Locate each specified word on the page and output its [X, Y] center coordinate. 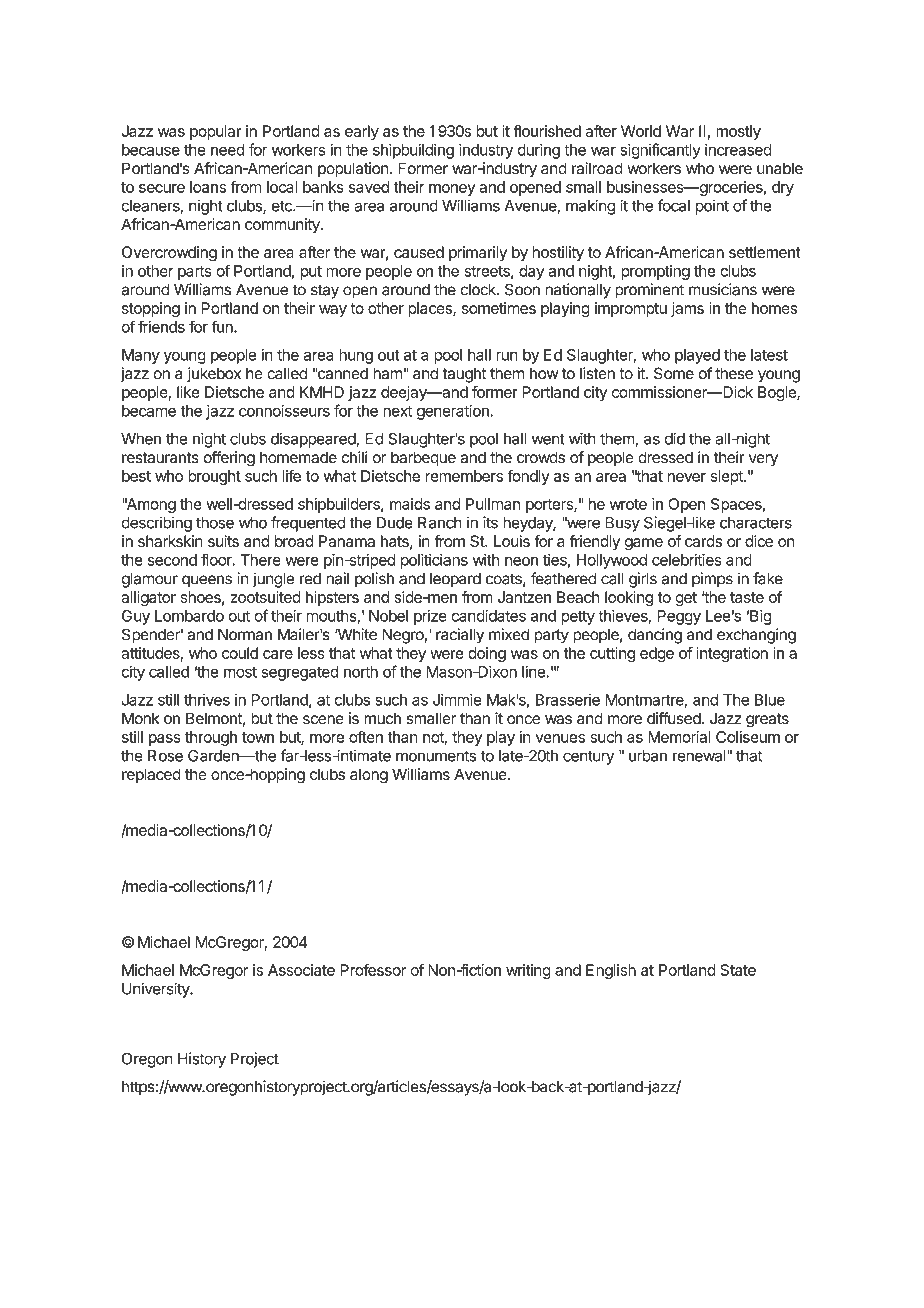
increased [738, 150]
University [156, 990]
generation [454, 412]
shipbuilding [413, 151]
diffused [674, 718]
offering [229, 459]
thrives [207, 700]
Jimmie [457, 699]
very [763, 460]
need [228, 150]
